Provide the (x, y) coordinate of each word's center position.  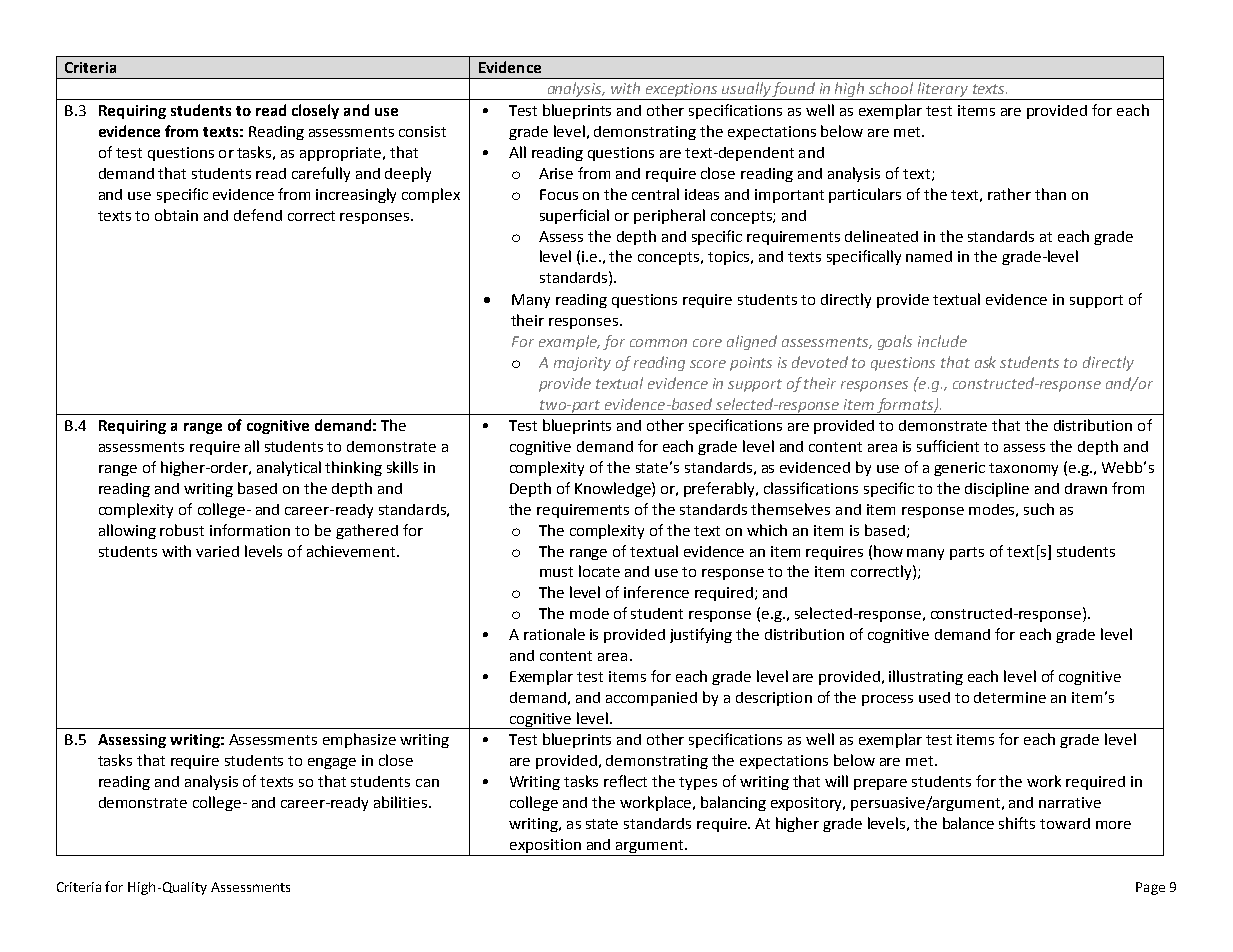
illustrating (926, 677)
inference (656, 592)
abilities (400, 802)
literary (943, 91)
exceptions (681, 91)
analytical (289, 468)
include (942, 341)
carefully (321, 174)
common (658, 343)
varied (217, 551)
